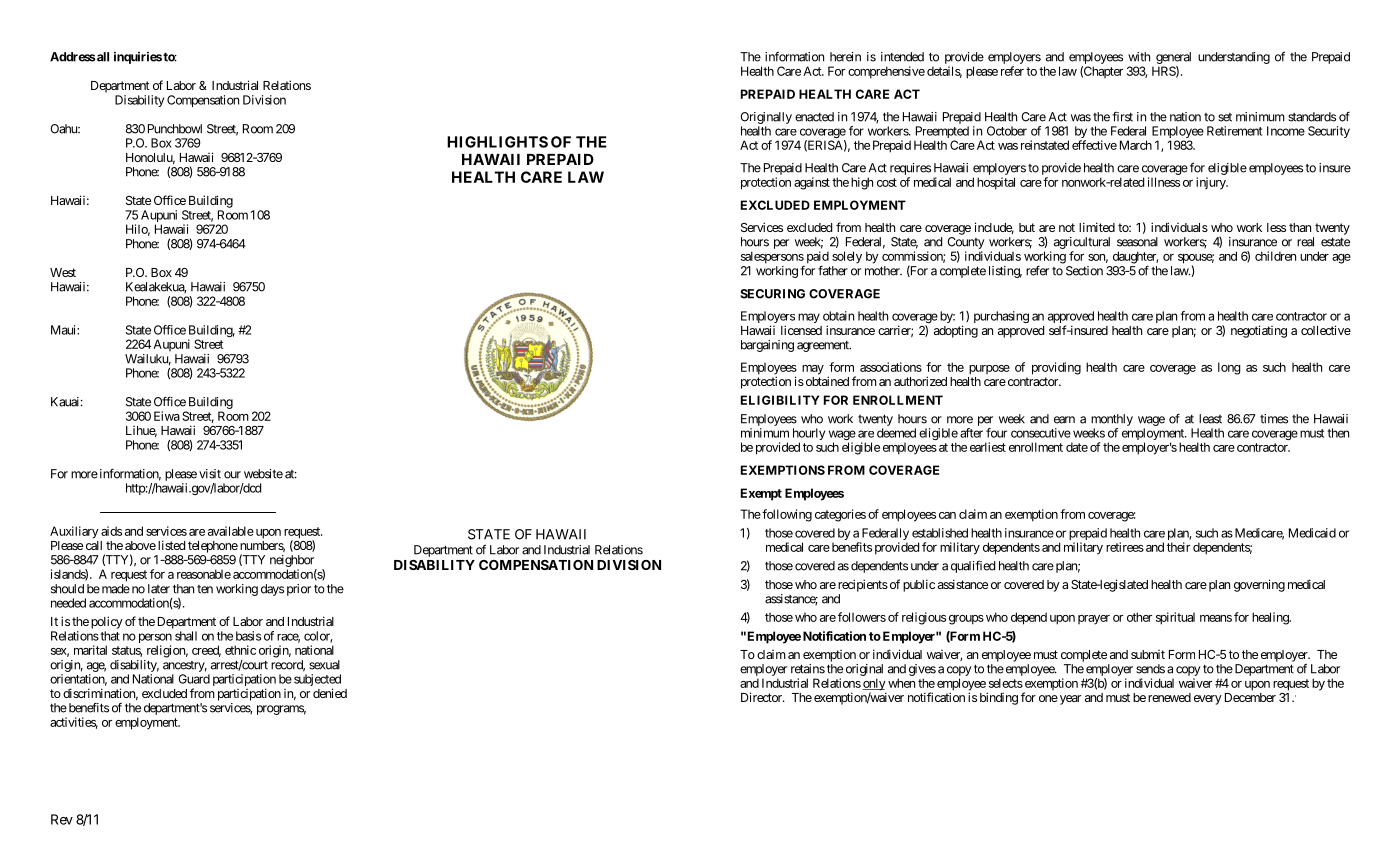  What do you see at coordinates (874, 685) in the screenshot?
I see `only` at bounding box center [874, 685].
